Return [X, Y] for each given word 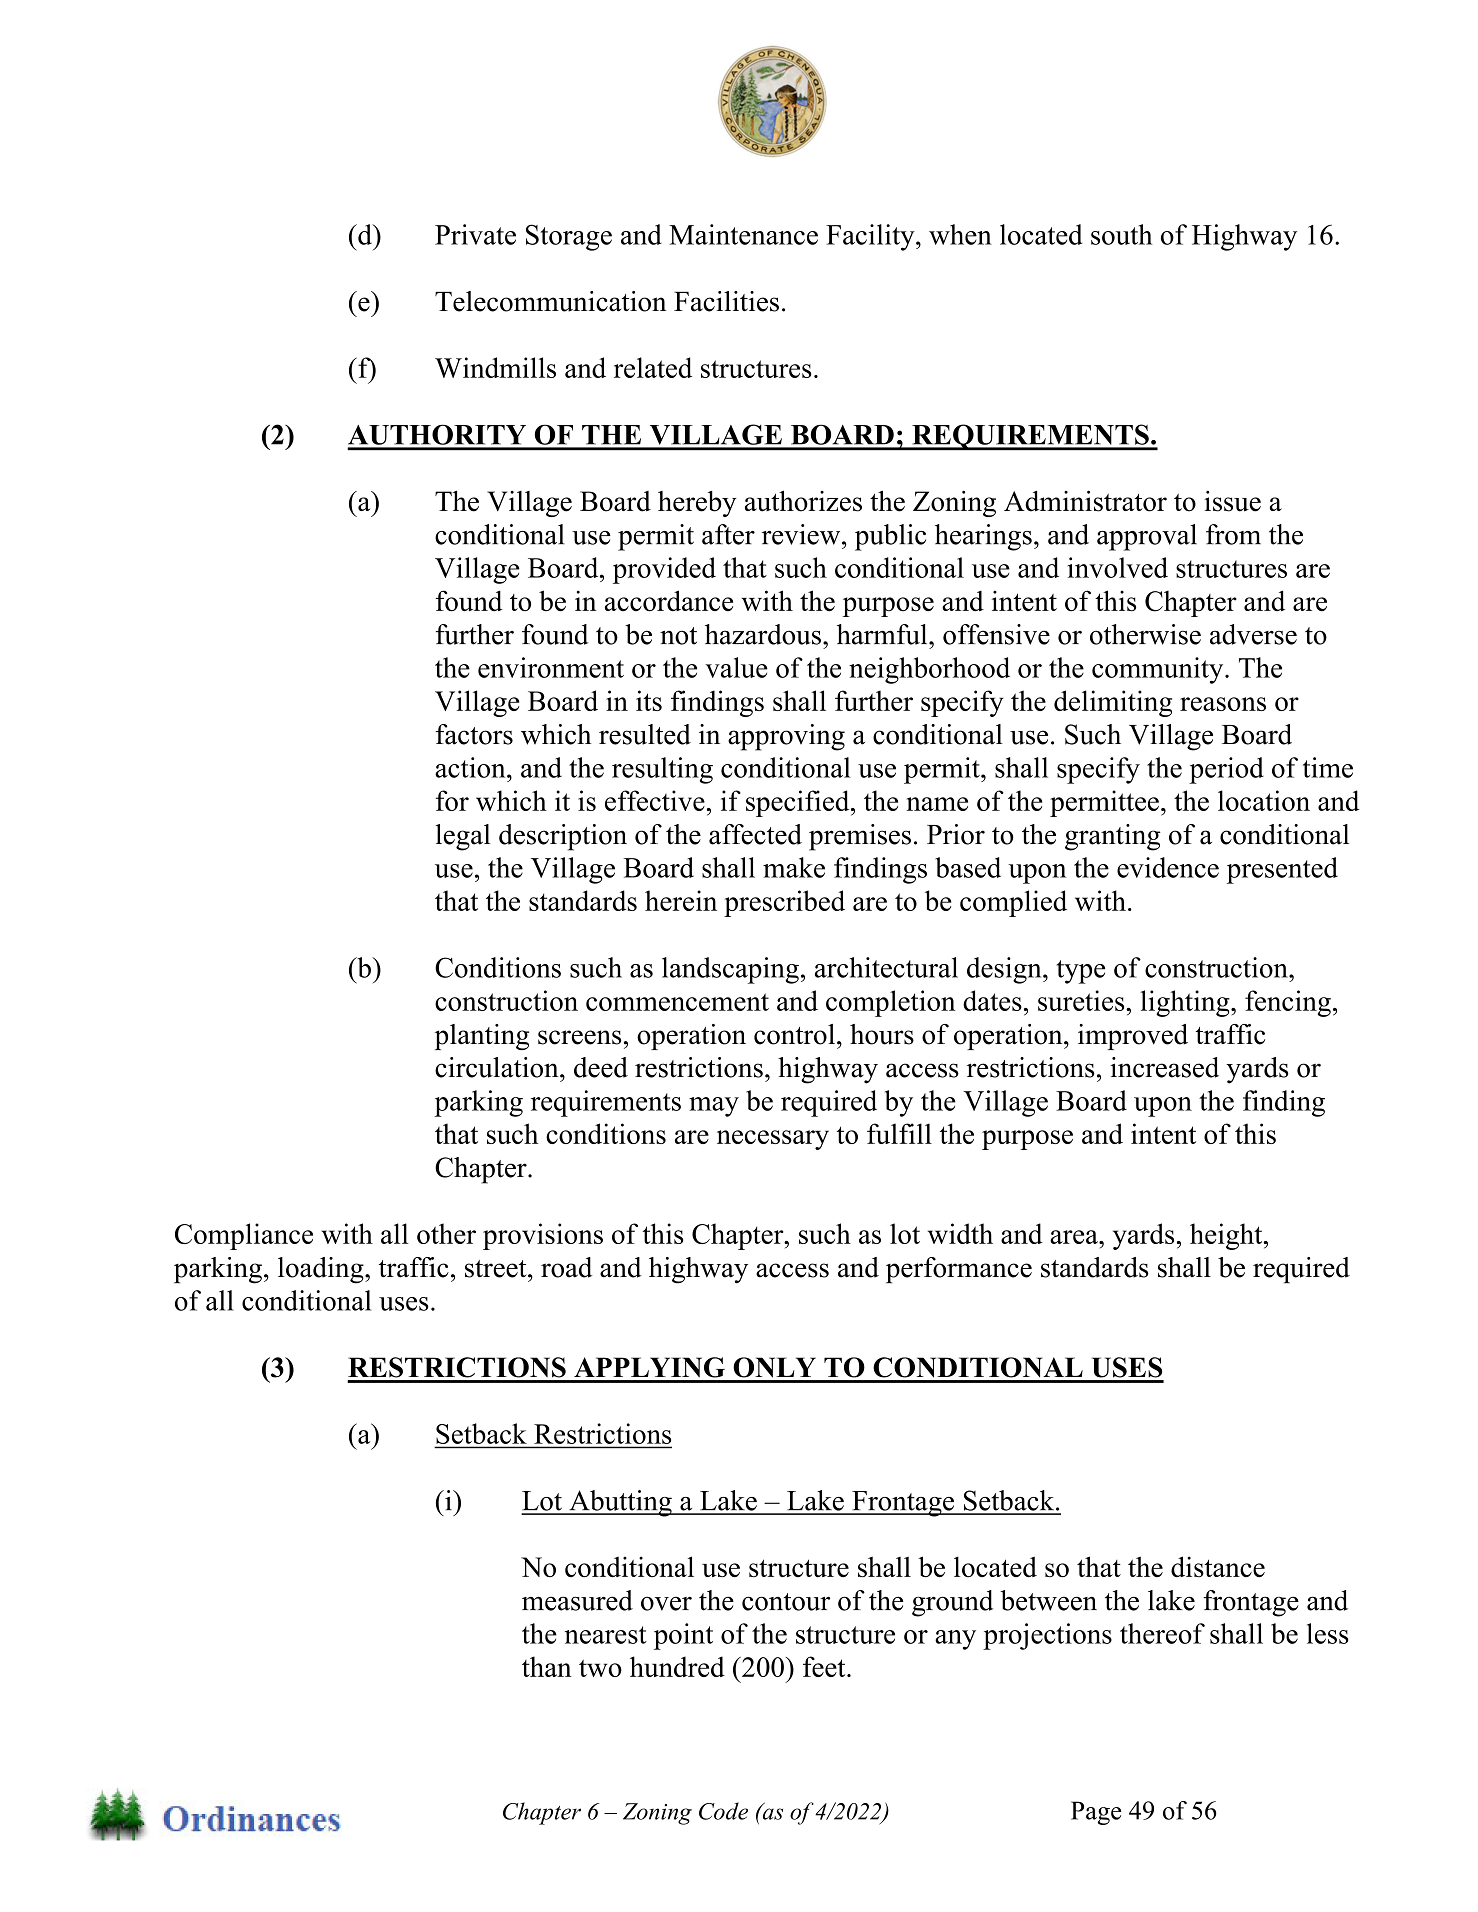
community [1159, 670]
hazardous [763, 634]
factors [474, 734]
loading [322, 1270]
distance [1218, 1567]
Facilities [726, 301]
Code [723, 1811]
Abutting [620, 1503]
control [794, 1034]
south [1121, 234]
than [547, 1666]
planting [482, 1037]
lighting [1186, 1003]
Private [475, 234]
